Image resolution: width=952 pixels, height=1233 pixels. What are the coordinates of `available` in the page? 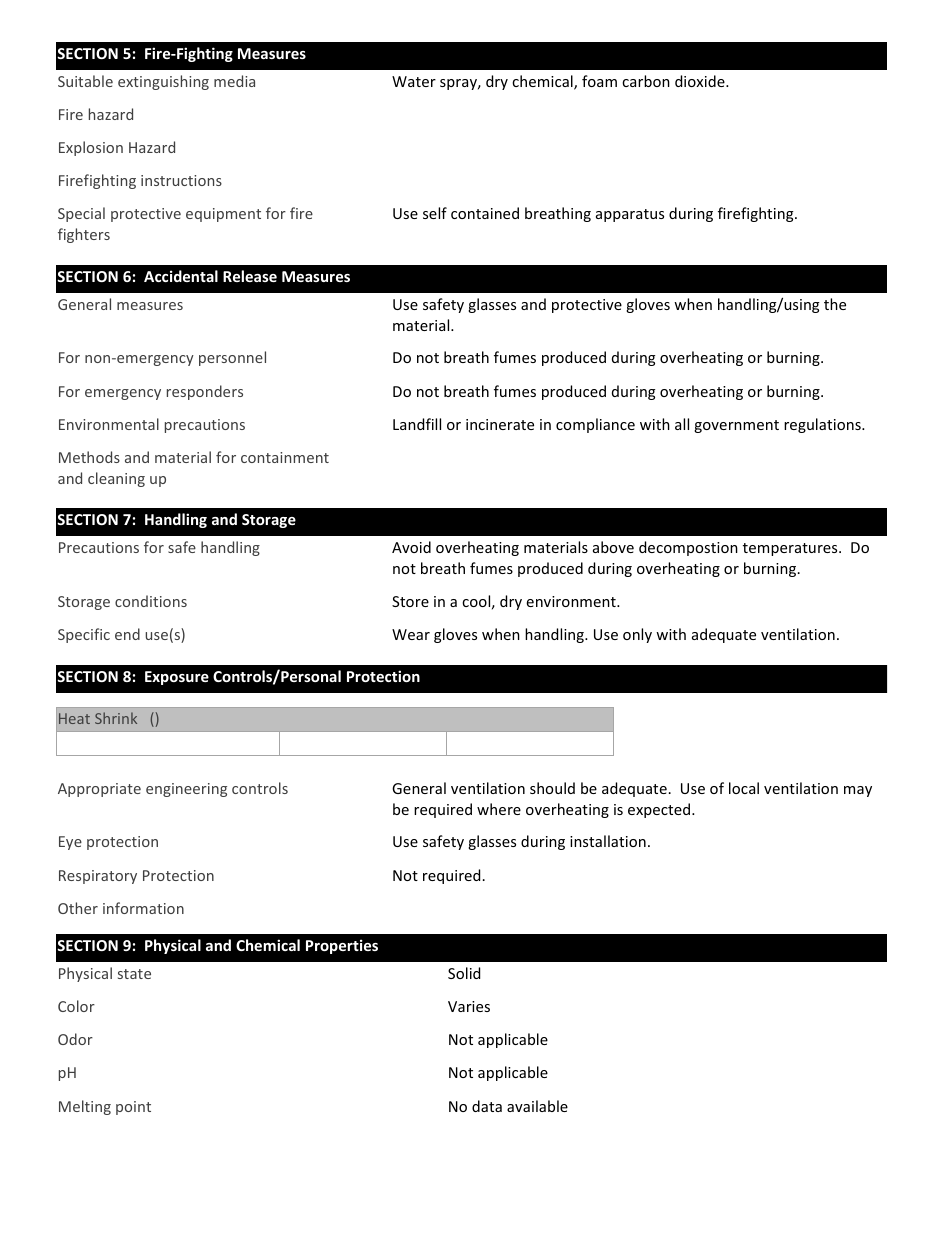 It's located at (537, 1106).
